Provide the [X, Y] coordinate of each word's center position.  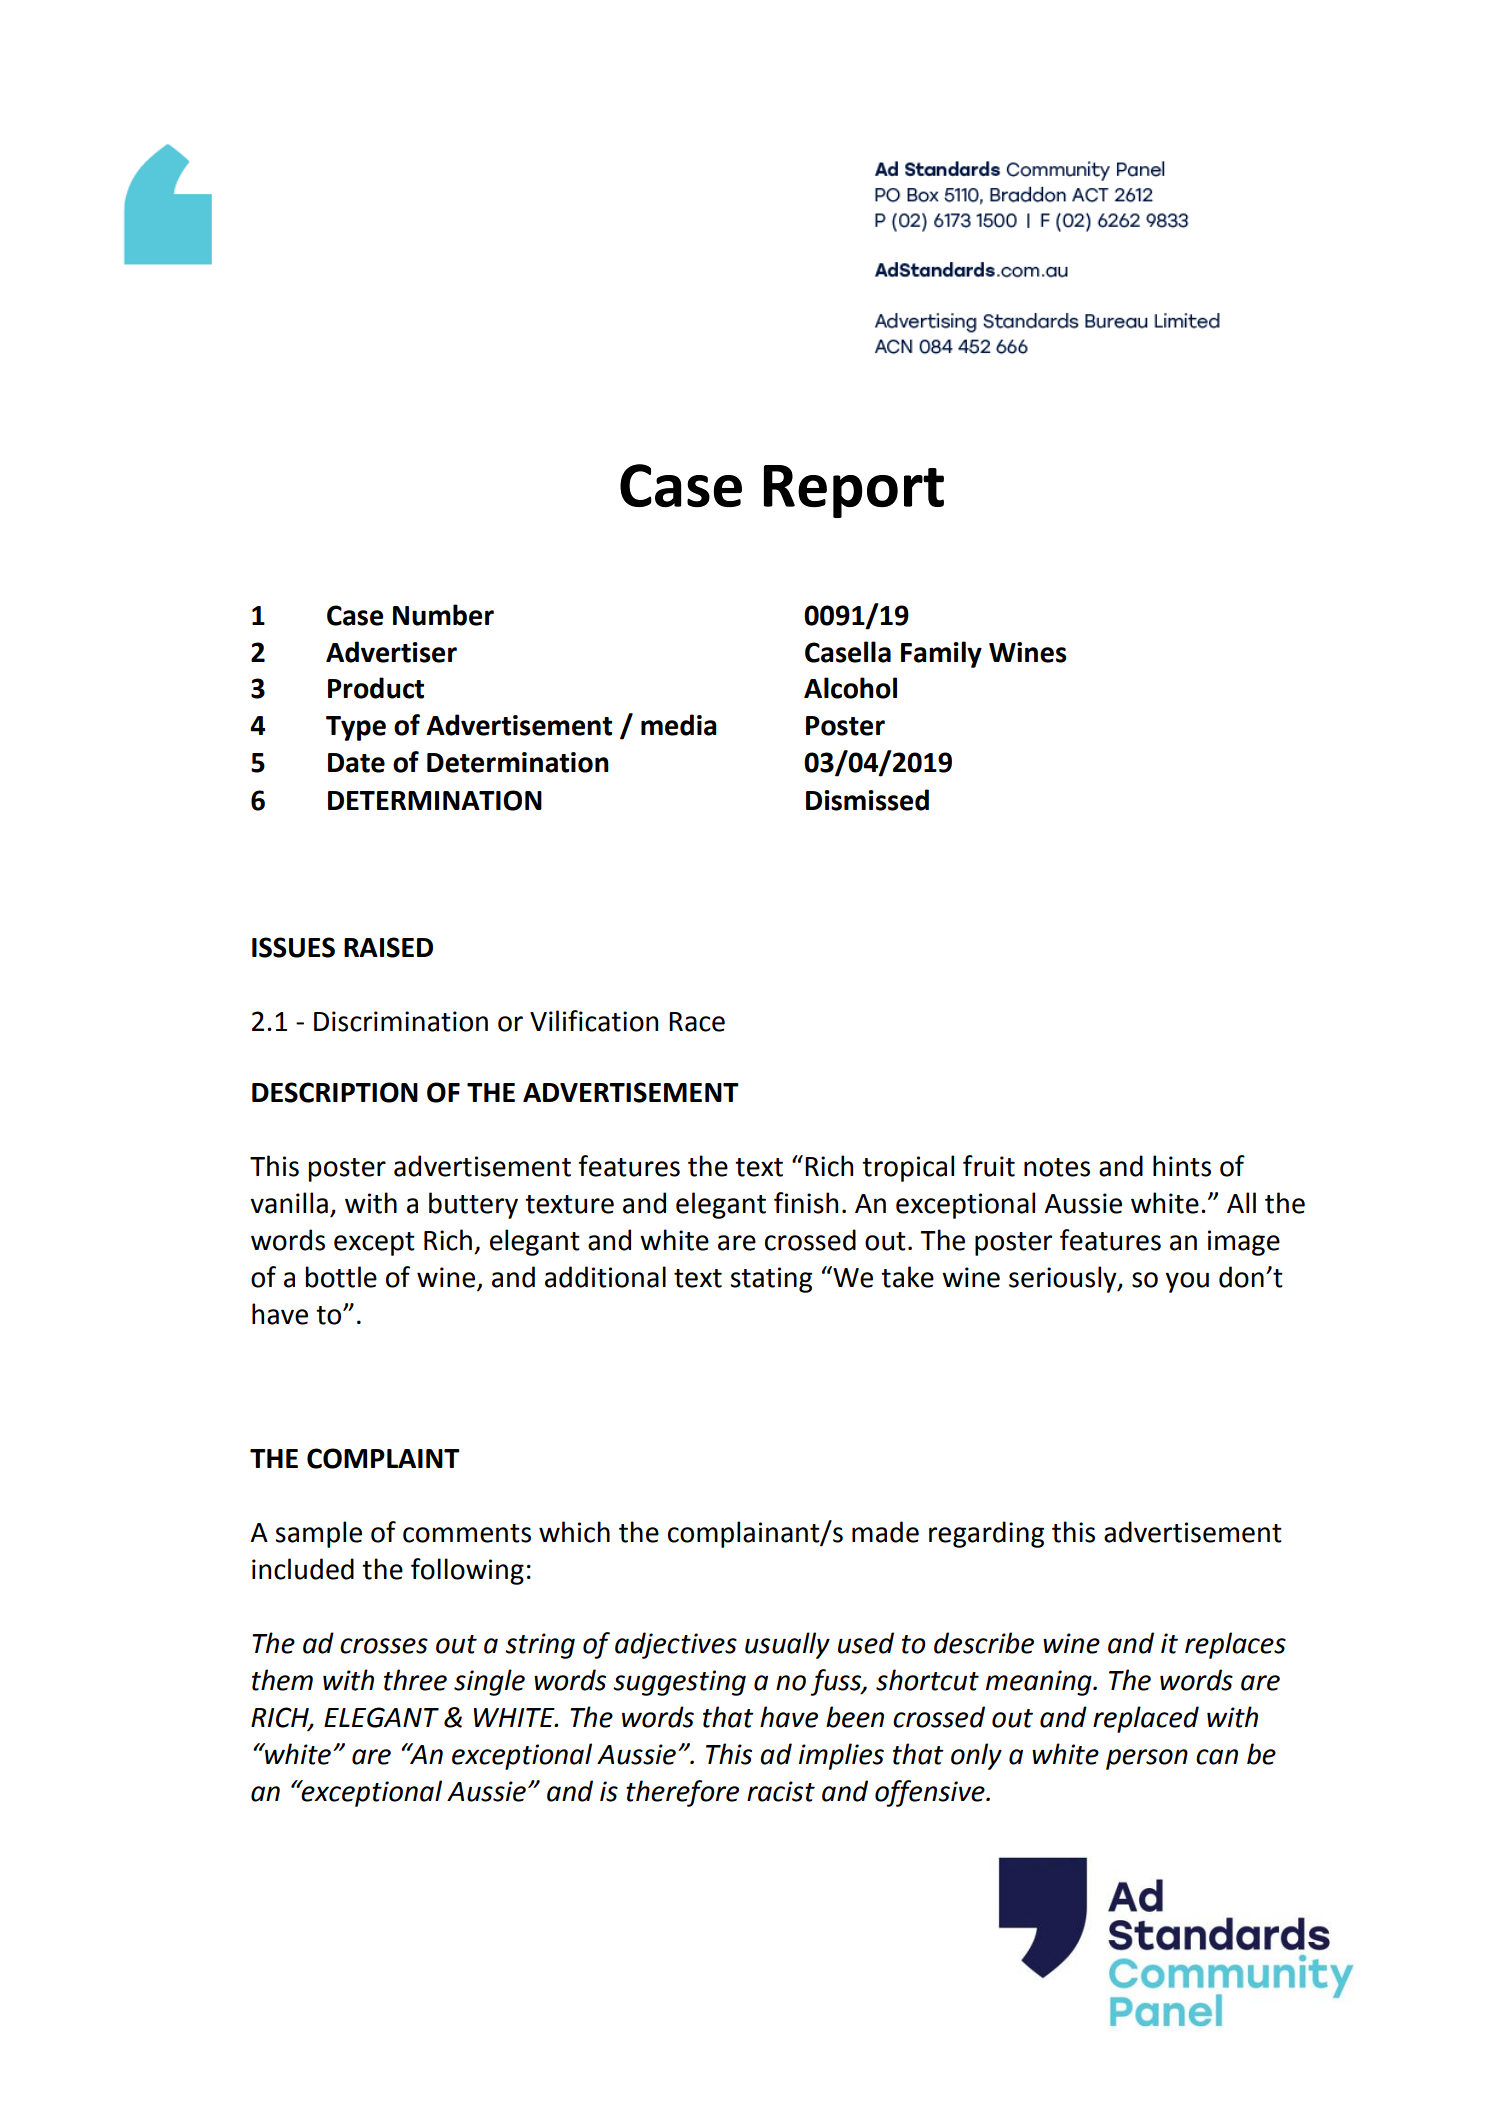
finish [806, 1203]
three [415, 1680]
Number [443, 615]
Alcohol [850, 688]
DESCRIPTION [335, 1092]
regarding [986, 1534]
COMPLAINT [383, 1458]
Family [941, 654]
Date [356, 763]
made [885, 1532]
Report [854, 491]
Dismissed [867, 800]
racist [781, 1791]
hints [1182, 1166]
